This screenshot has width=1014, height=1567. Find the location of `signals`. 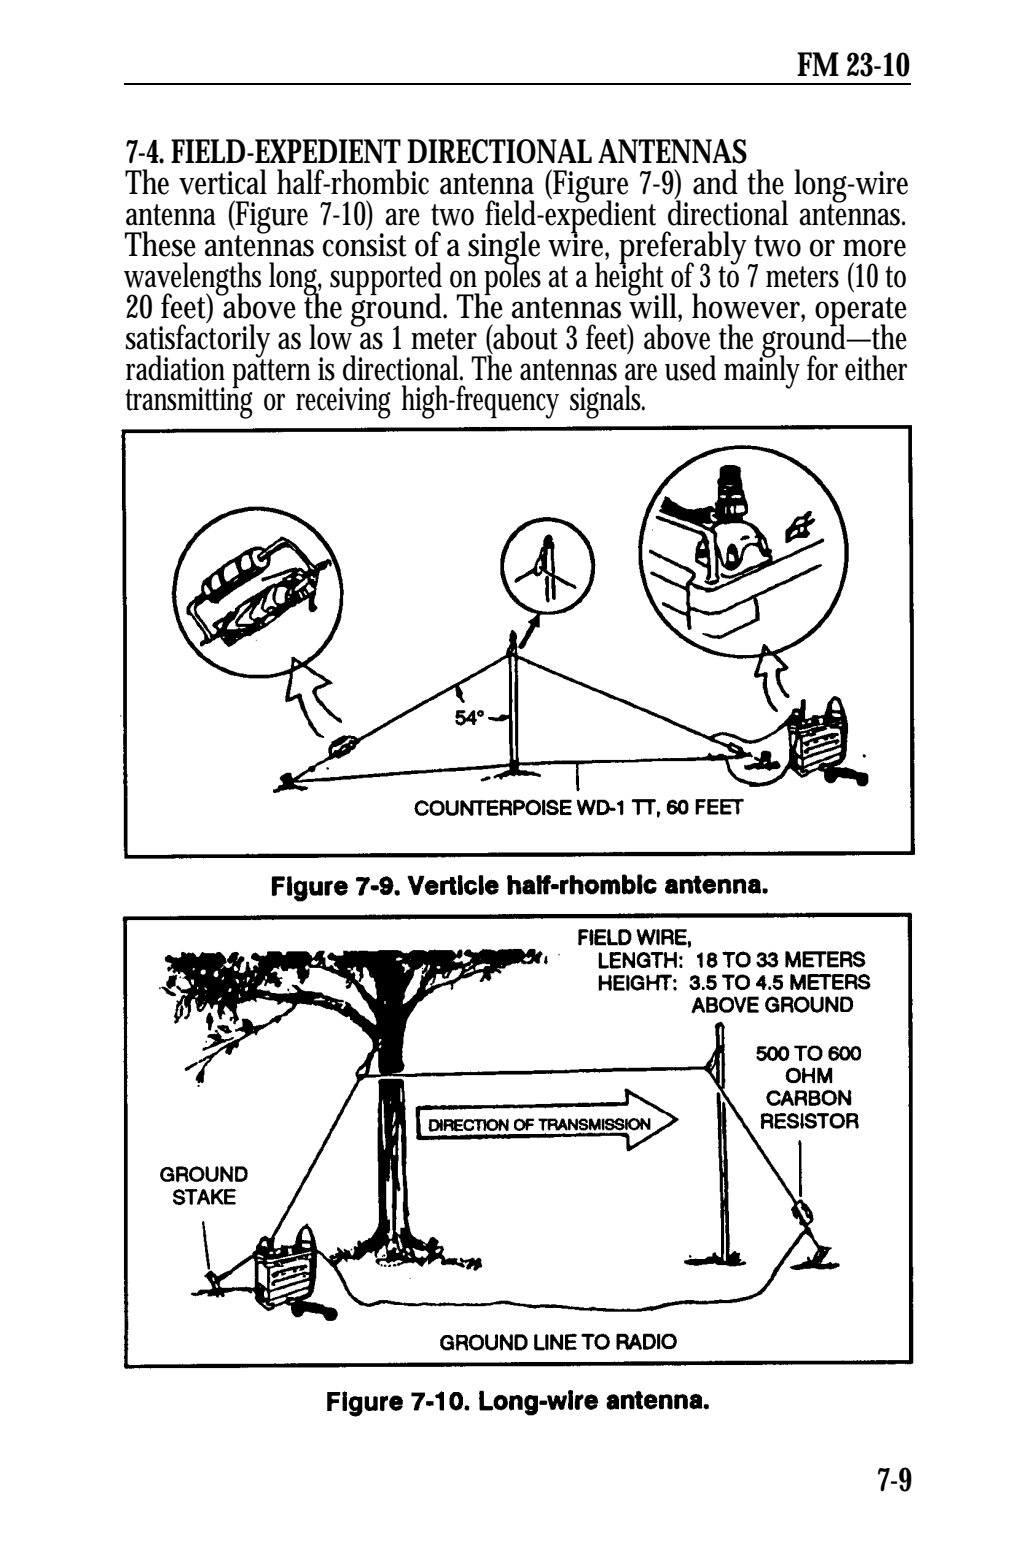

signals is located at coordinates (607, 402).
